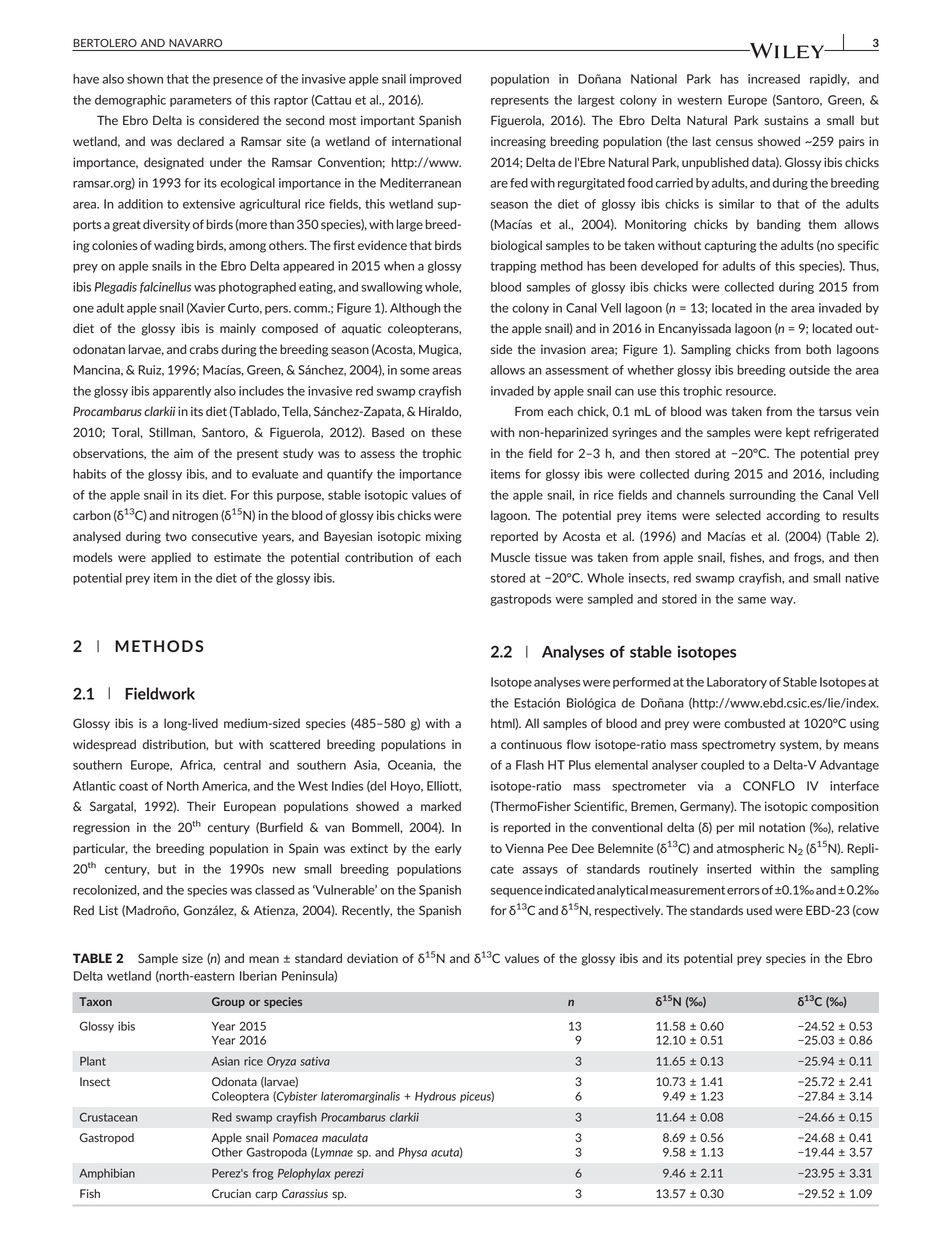 The height and width of the screenshot is (1251, 952). What do you see at coordinates (145, 79) in the screenshot?
I see `shown` at bounding box center [145, 79].
